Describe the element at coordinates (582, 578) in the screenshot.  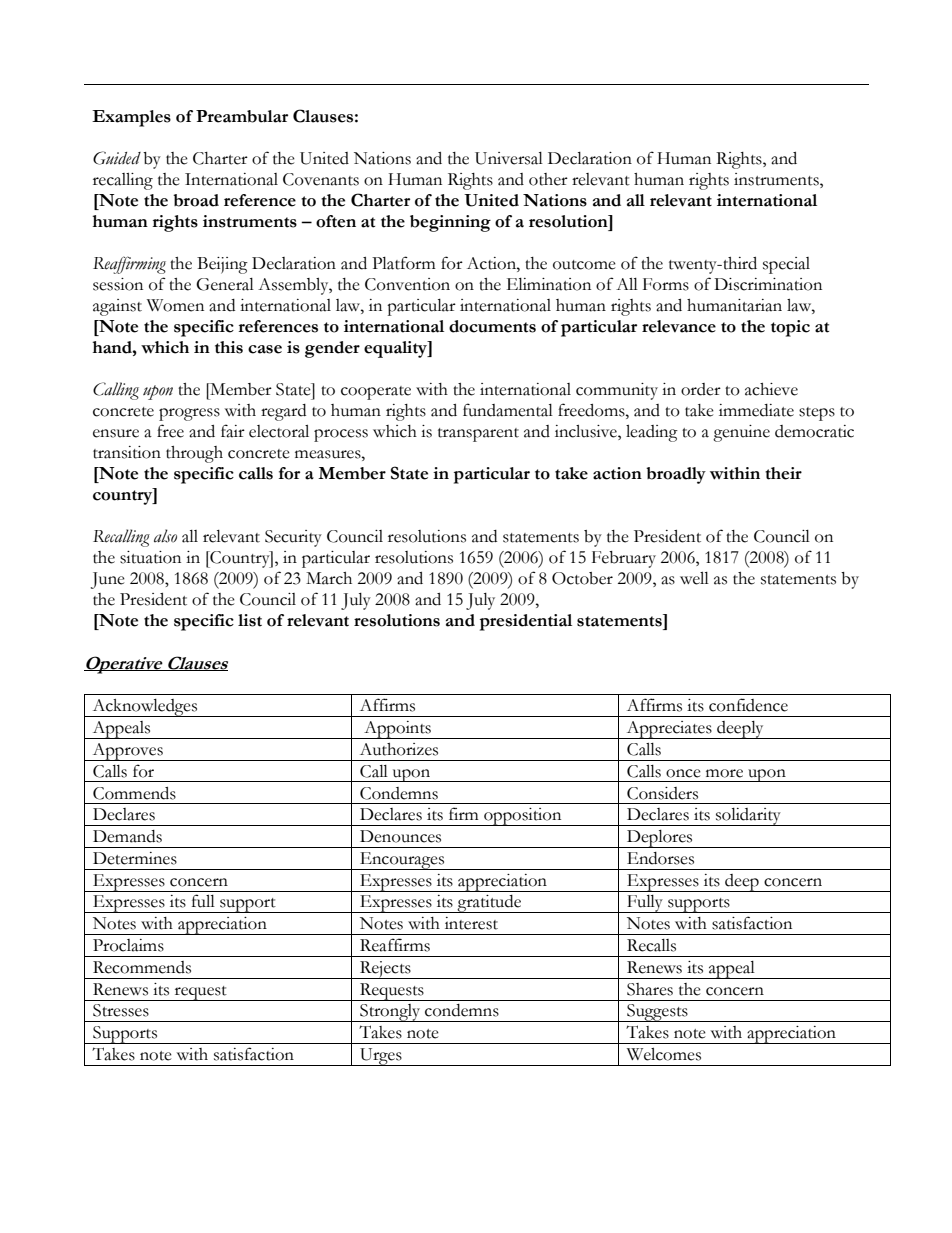
I see `October` at that location.
